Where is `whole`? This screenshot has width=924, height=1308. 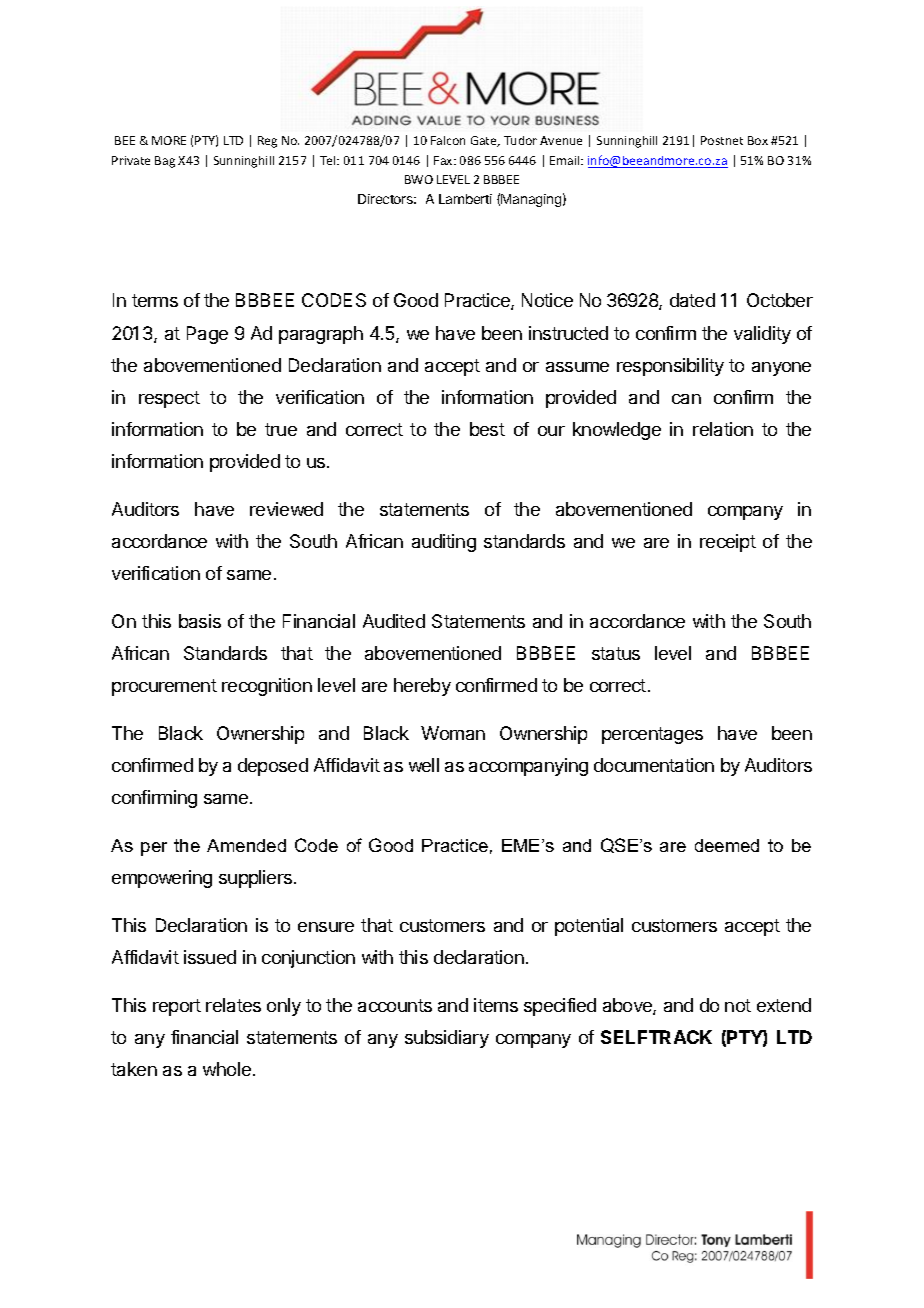 whole is located at coordinates (227, 1069).
